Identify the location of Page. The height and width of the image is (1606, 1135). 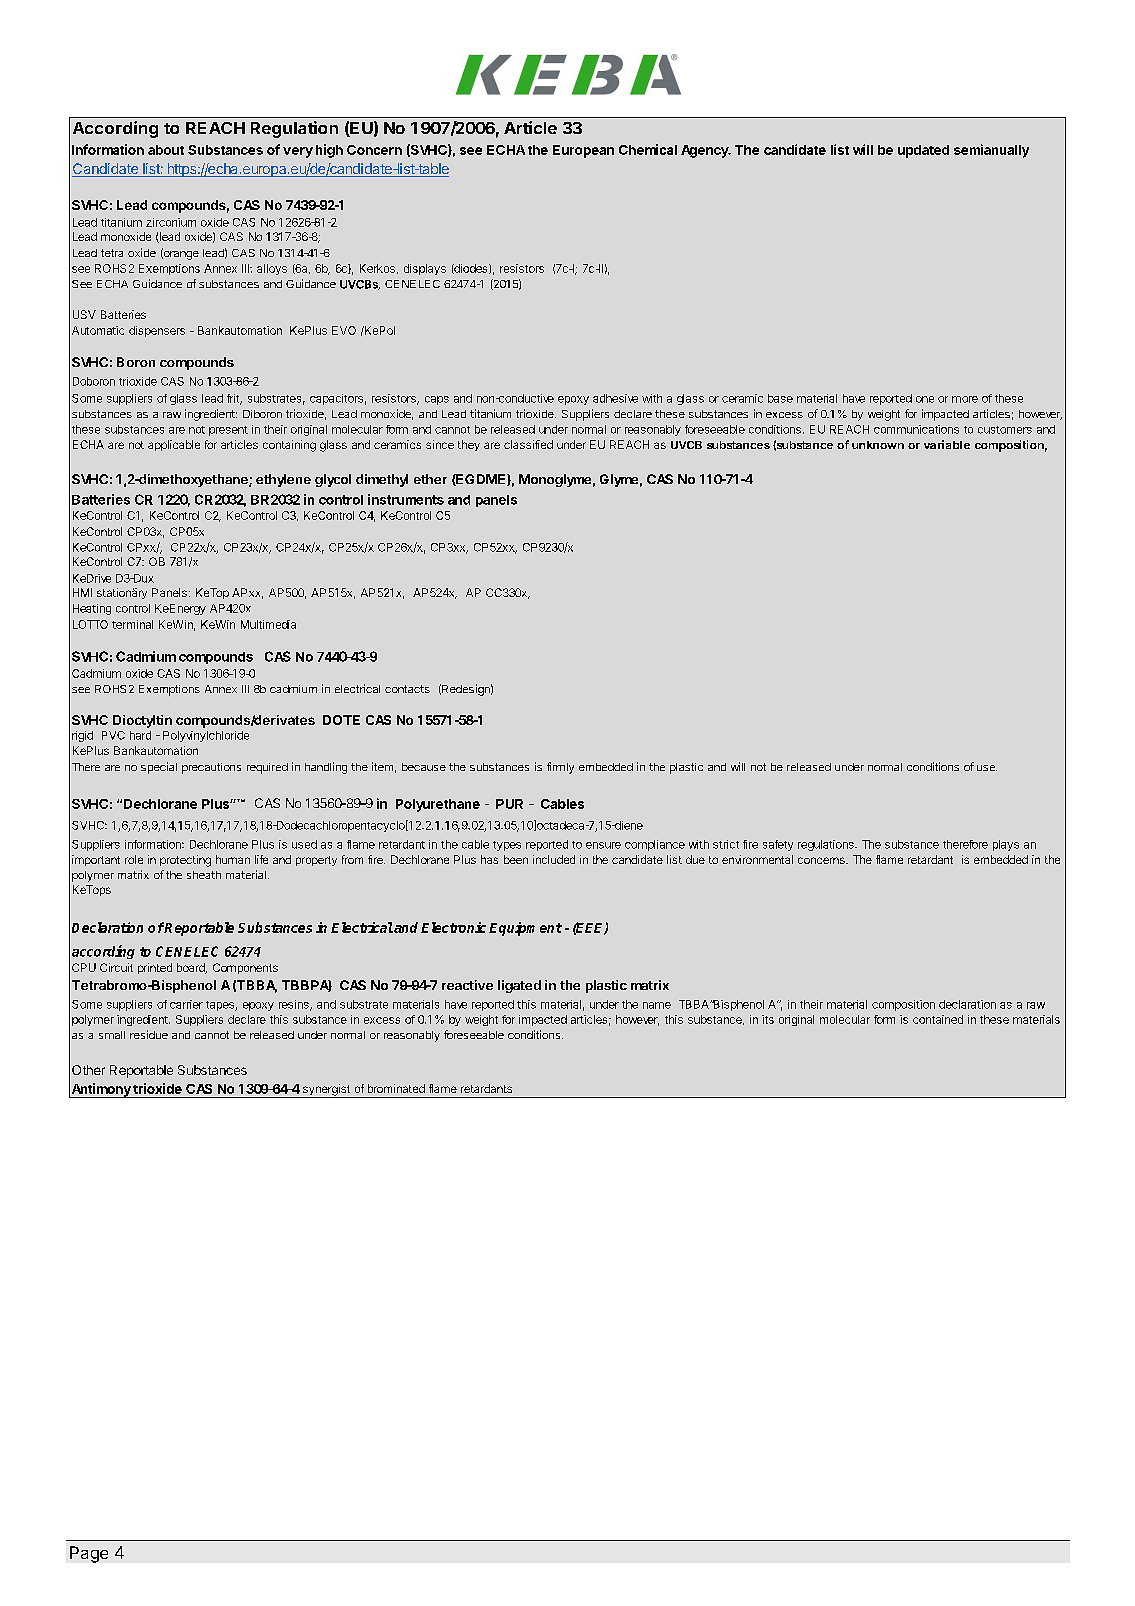
(89, 1554).
